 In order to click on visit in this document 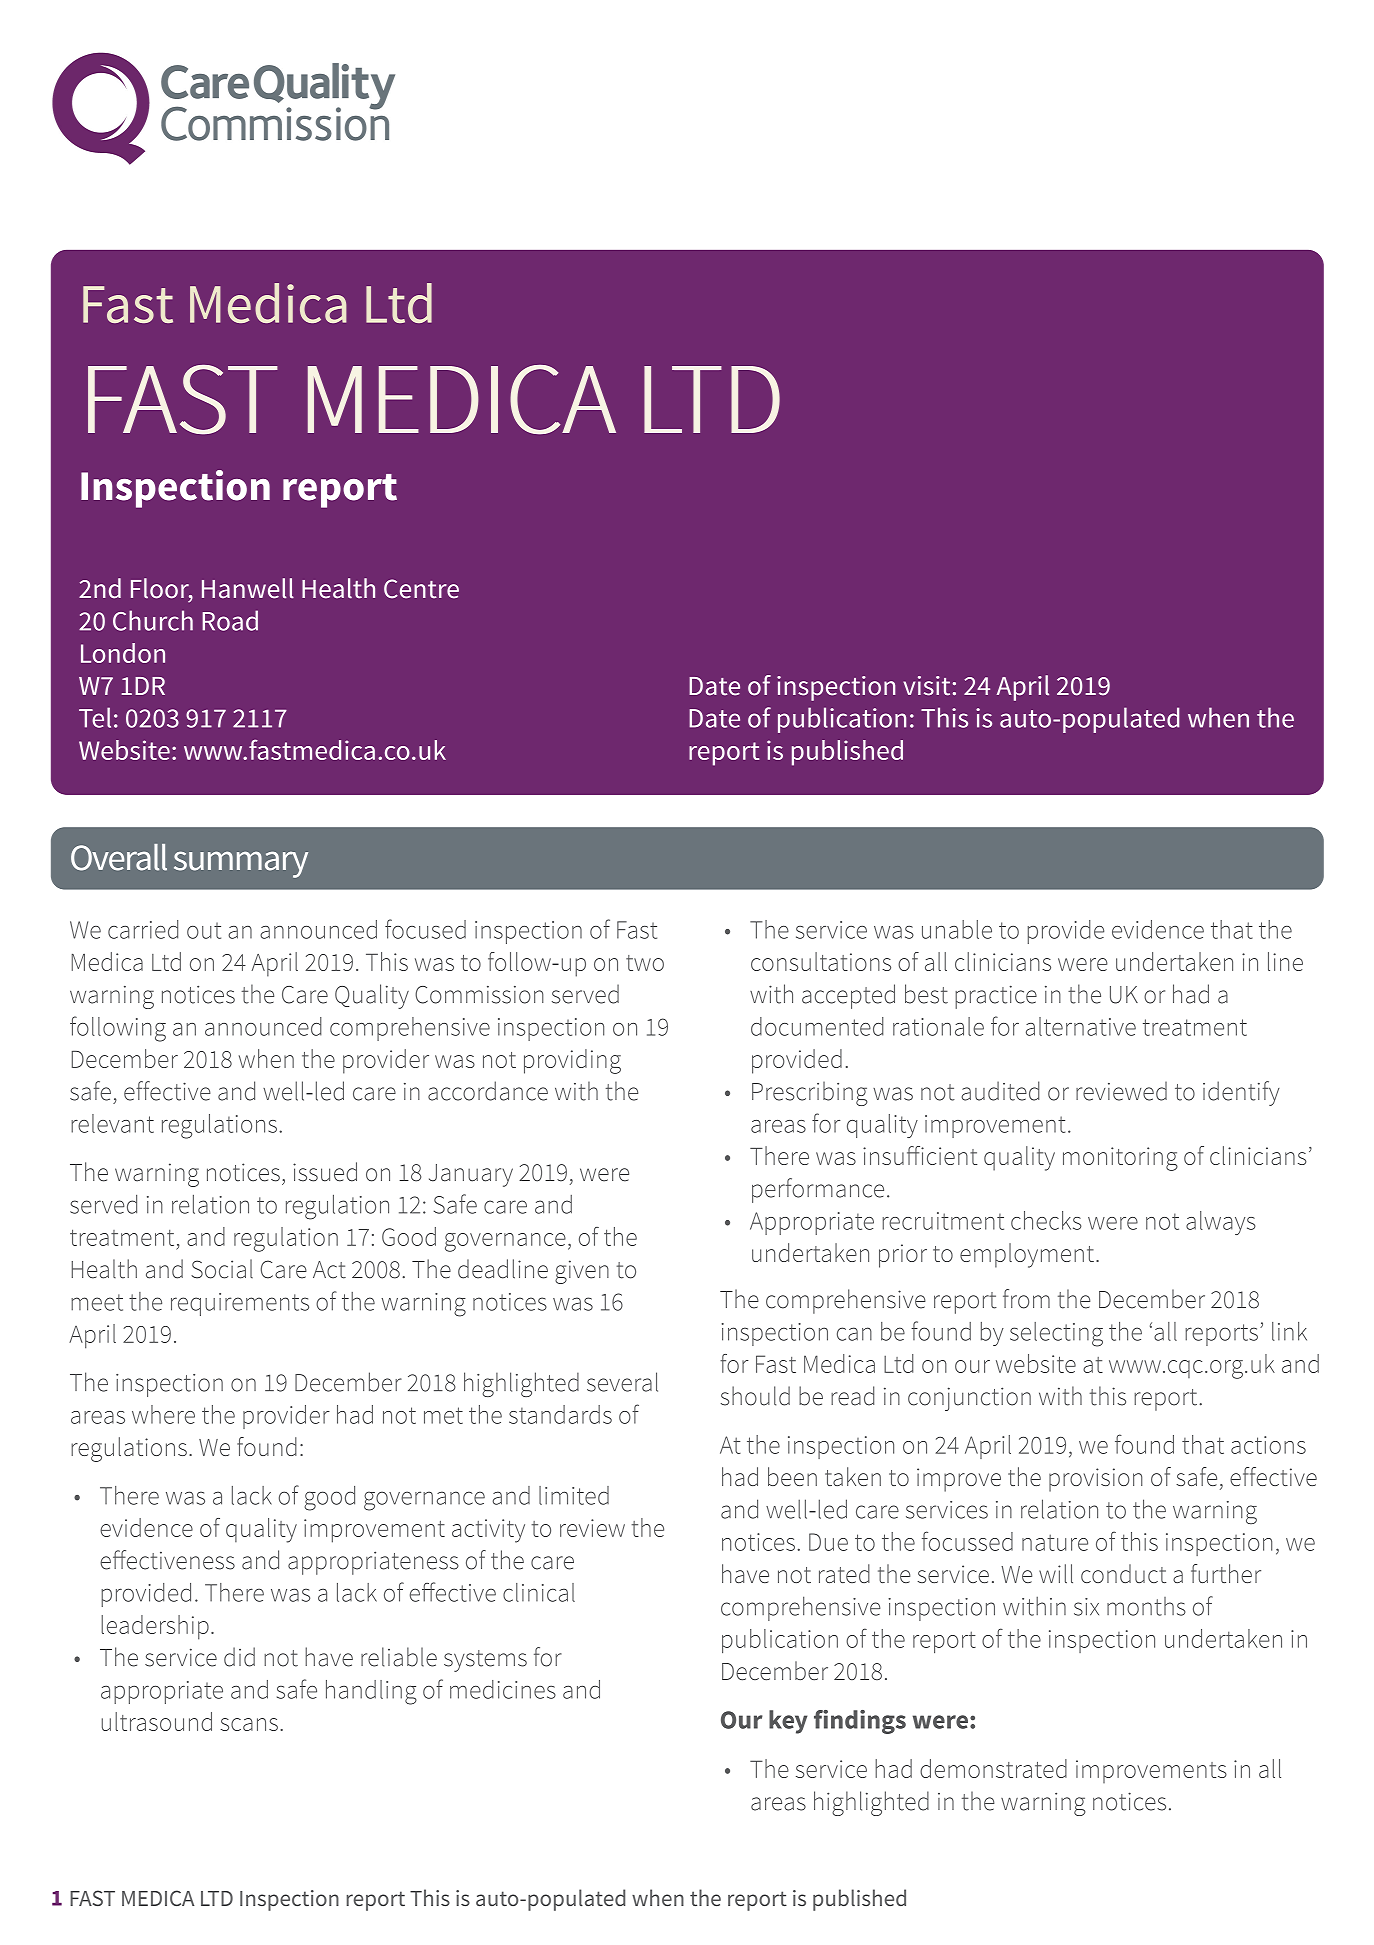, I will do `click(926, 686)`.
